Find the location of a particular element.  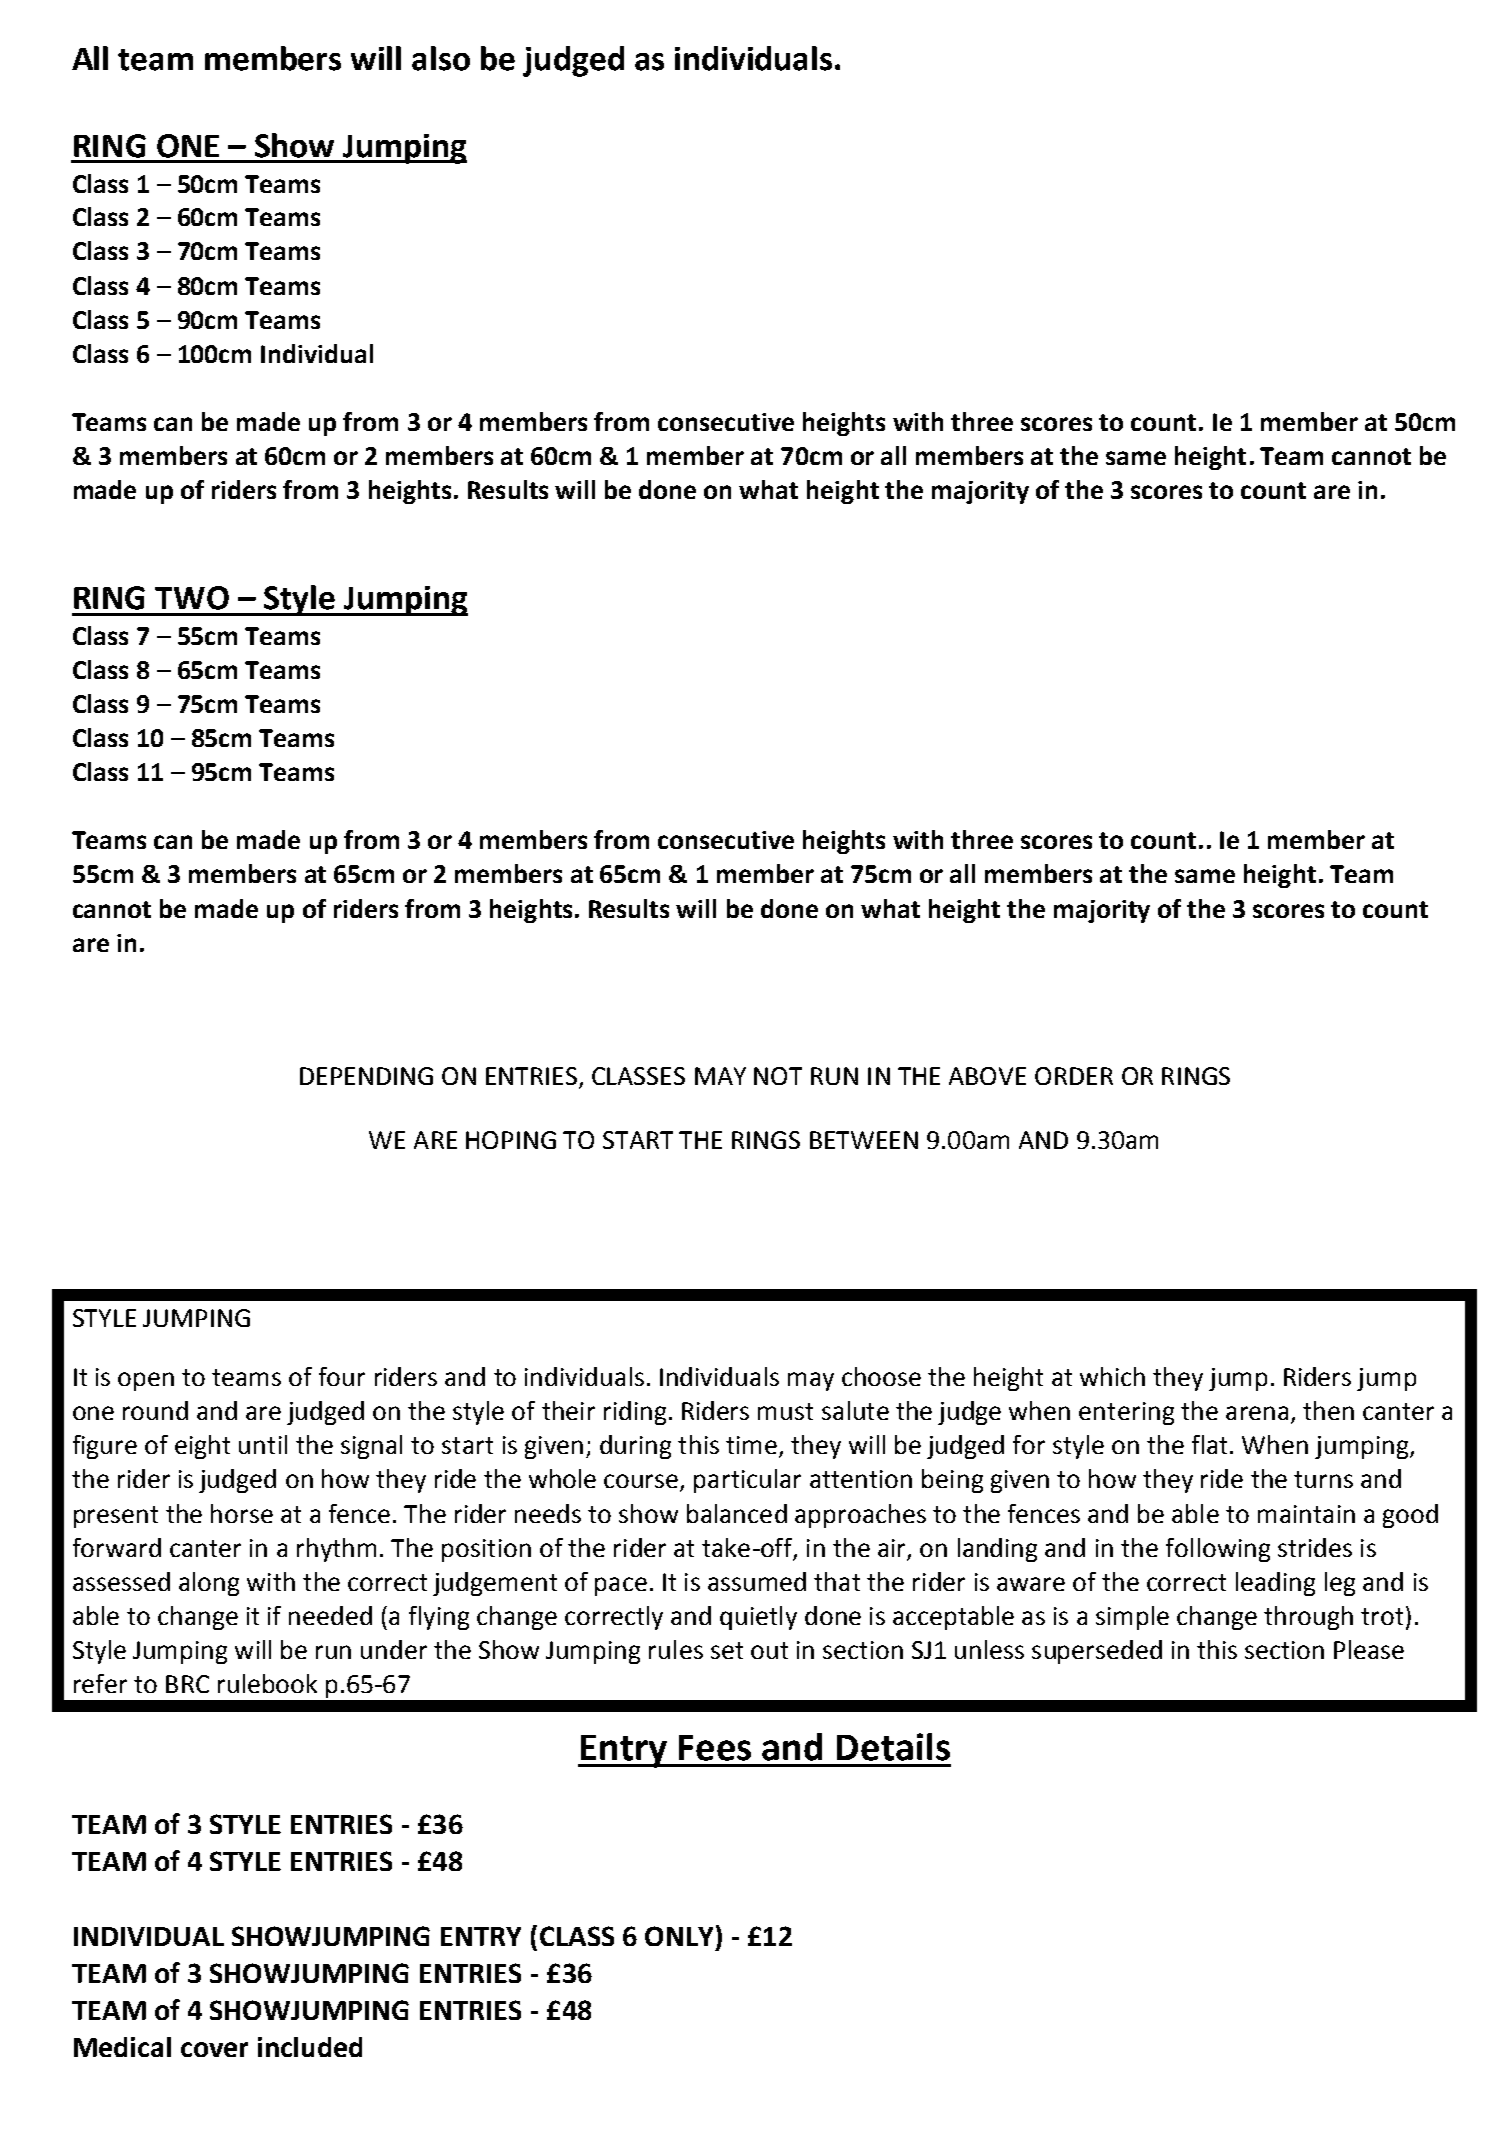

arena is located at coordinates (1257, 1413).
